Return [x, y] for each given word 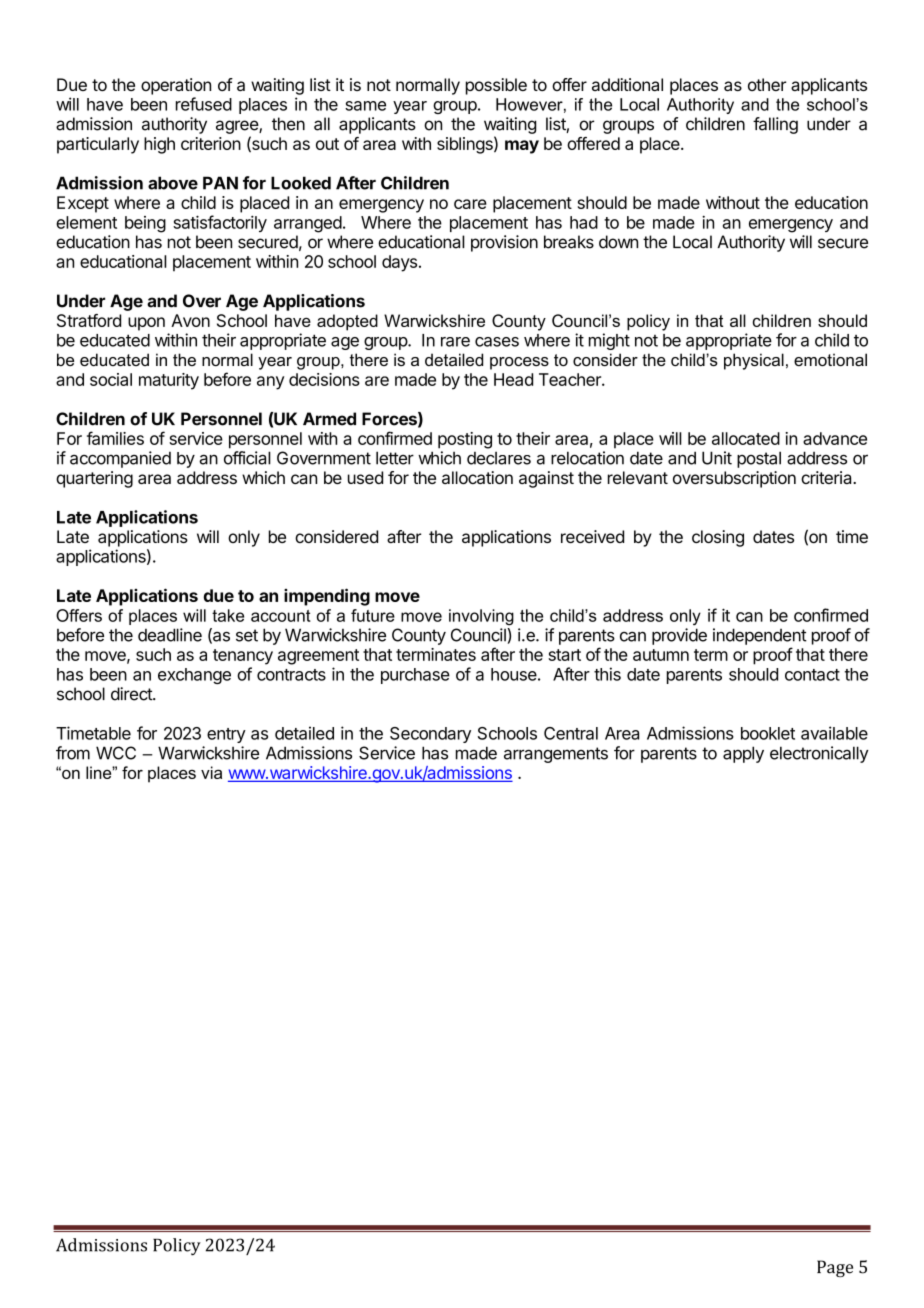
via [211, 772]
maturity [169, 381]
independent [760, 636]
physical [754, 361]
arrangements [556, 755]
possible [496, 86]
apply [743, 754]
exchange [194, 676]
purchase [415, 676]
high [159, 145]
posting [465, 440]
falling [775, 125]
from [73, 753]
